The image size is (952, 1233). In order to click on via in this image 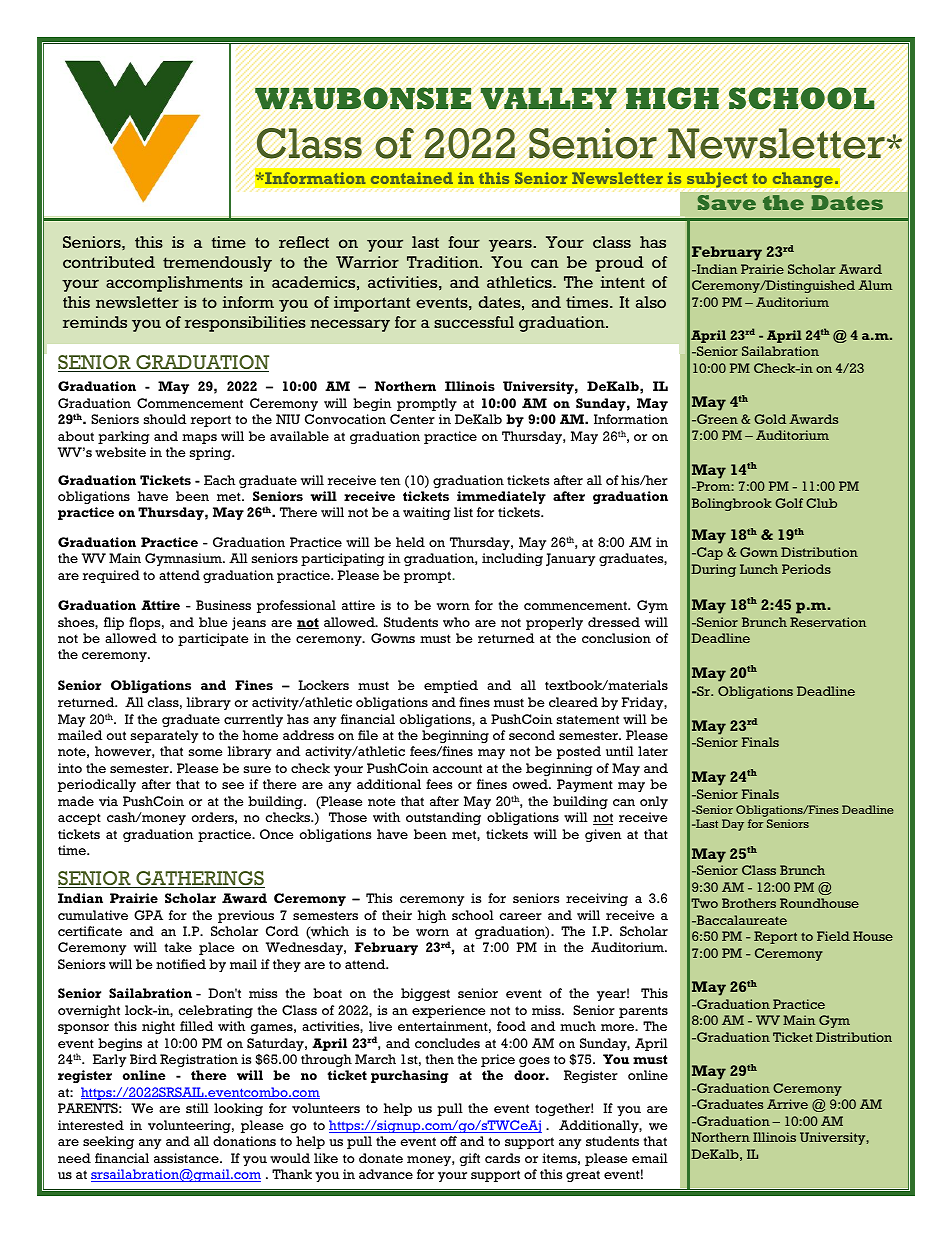, I will do `click(108, 801)`.
